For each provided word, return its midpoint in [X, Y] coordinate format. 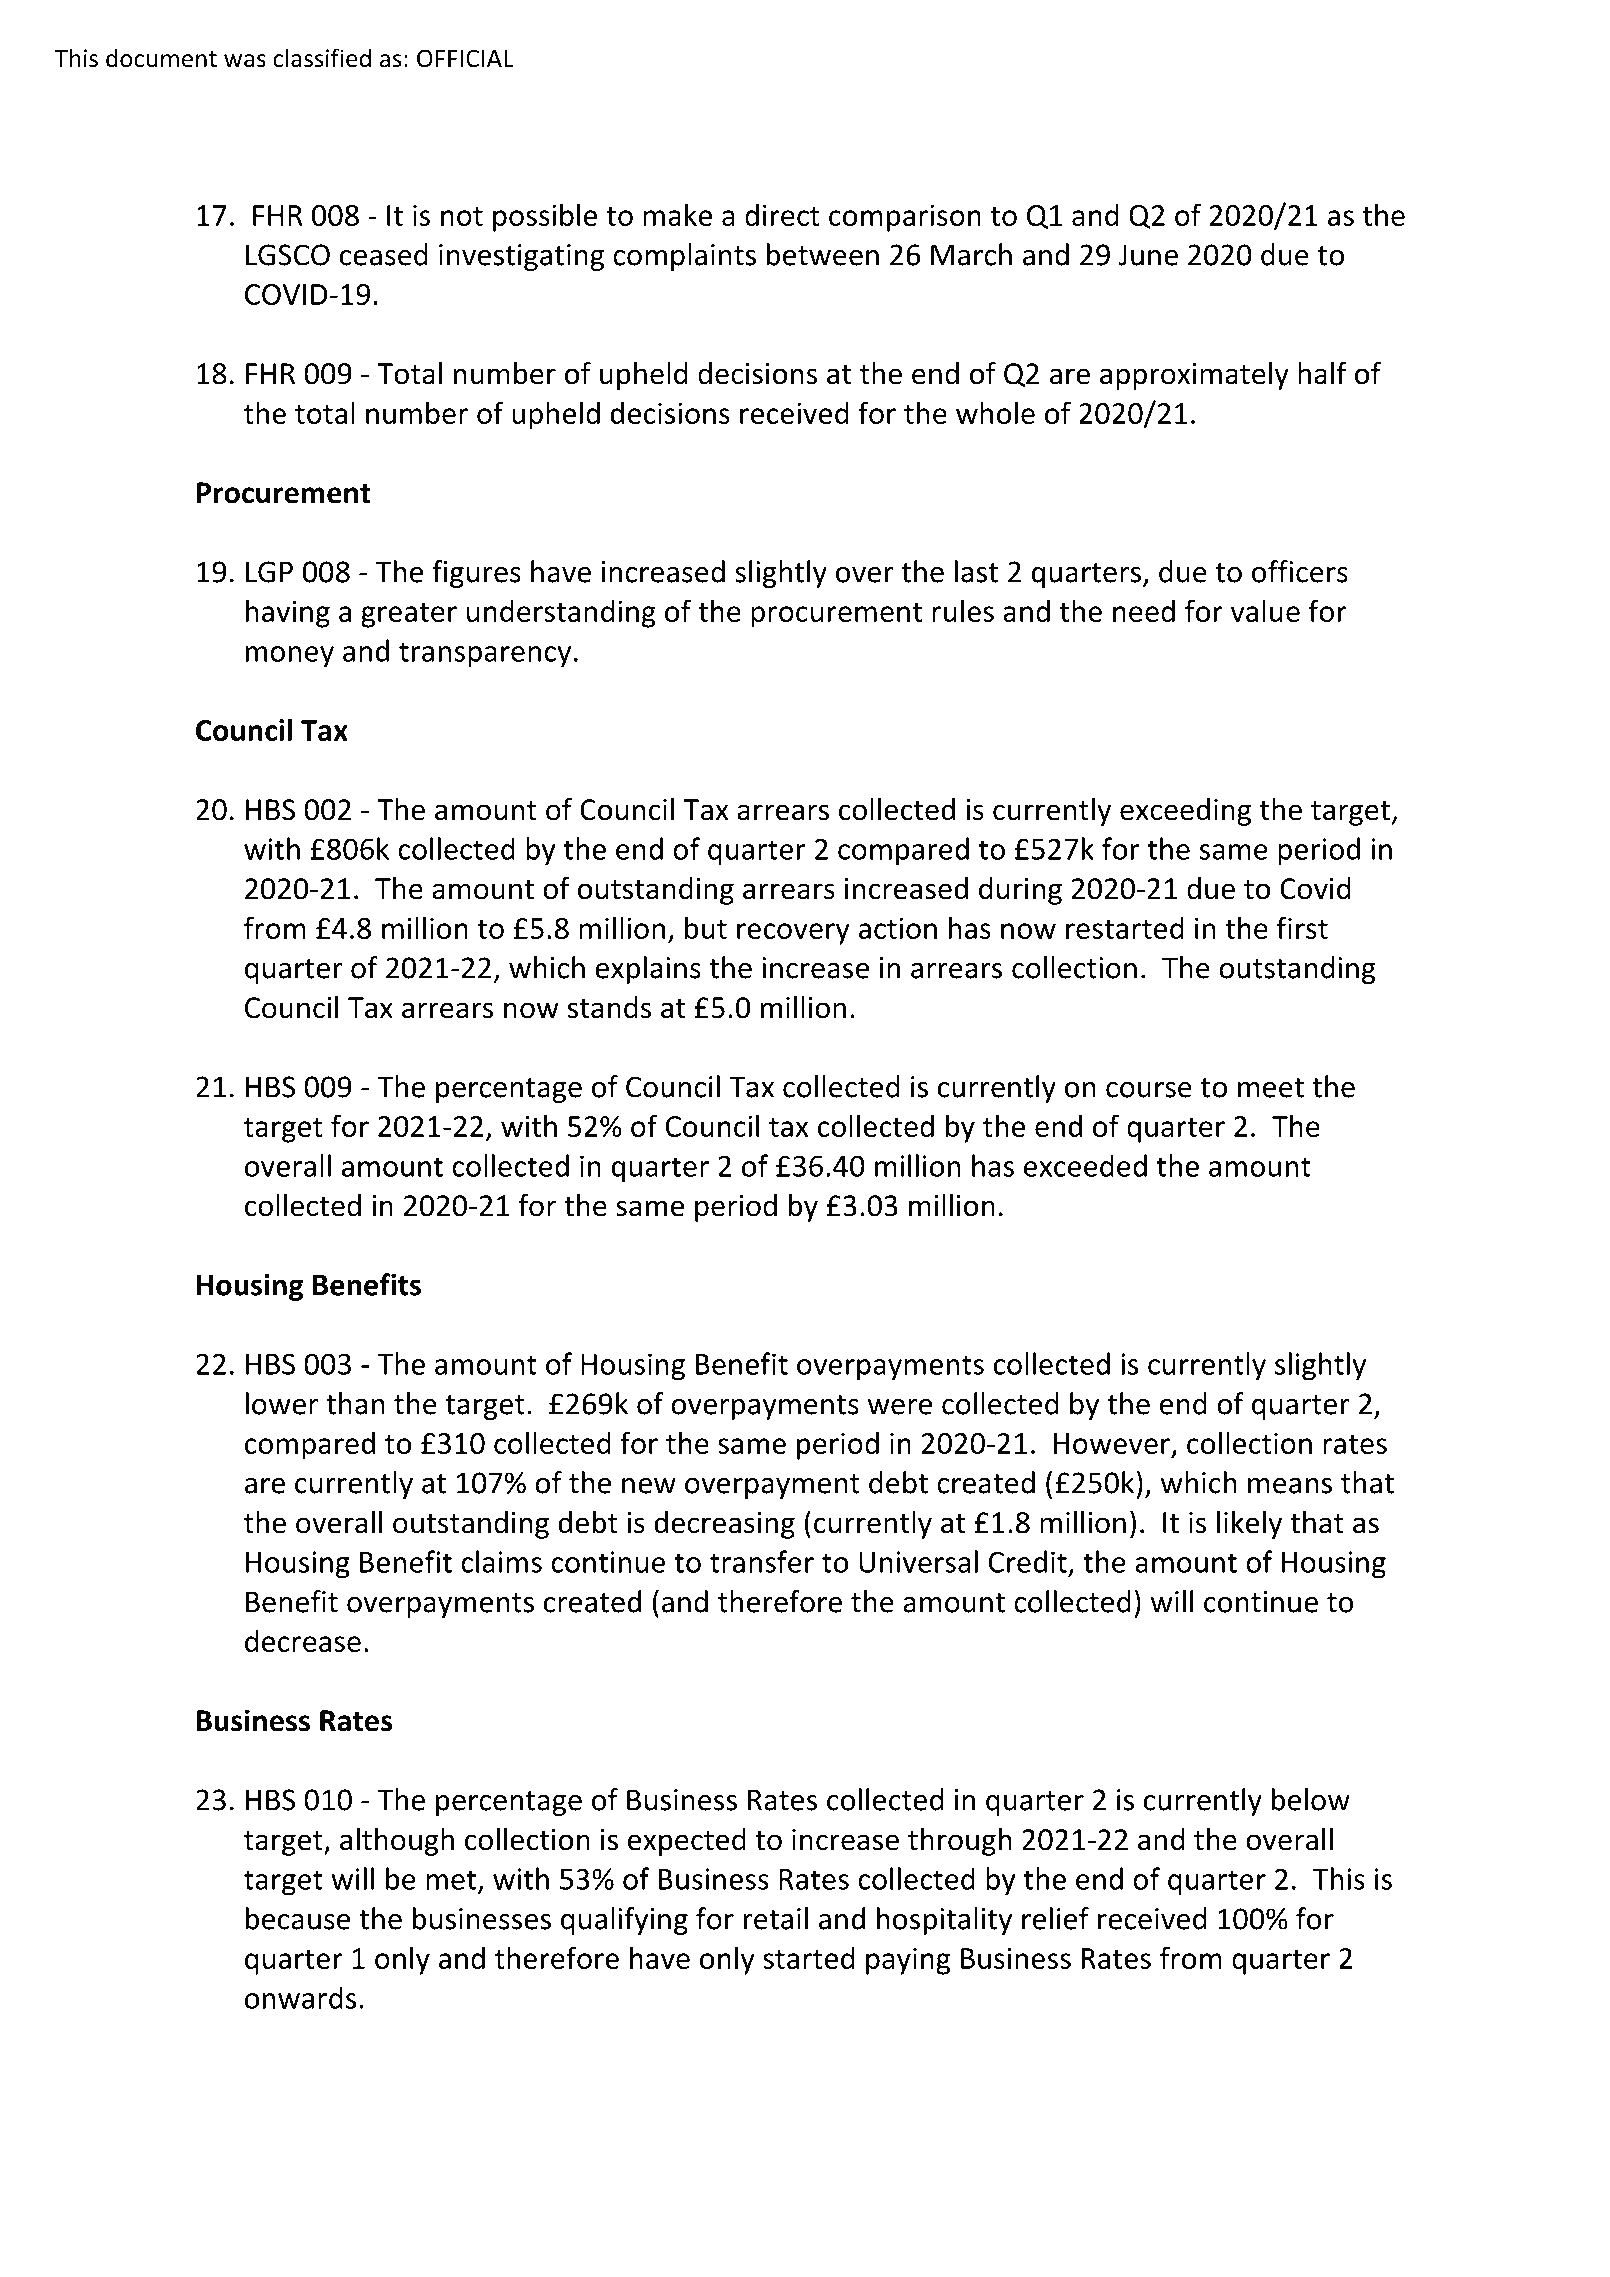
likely [1249, 1525]
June [1148, 255]
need [1144, 610]
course [1149, 1090]
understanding [561, 613]
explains [648, 970]
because [298, 1918]
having [288, 613]
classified [322, 58]
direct [782, 214]
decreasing [724, 1525]
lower [282, 1403]
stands [609, 1007]
